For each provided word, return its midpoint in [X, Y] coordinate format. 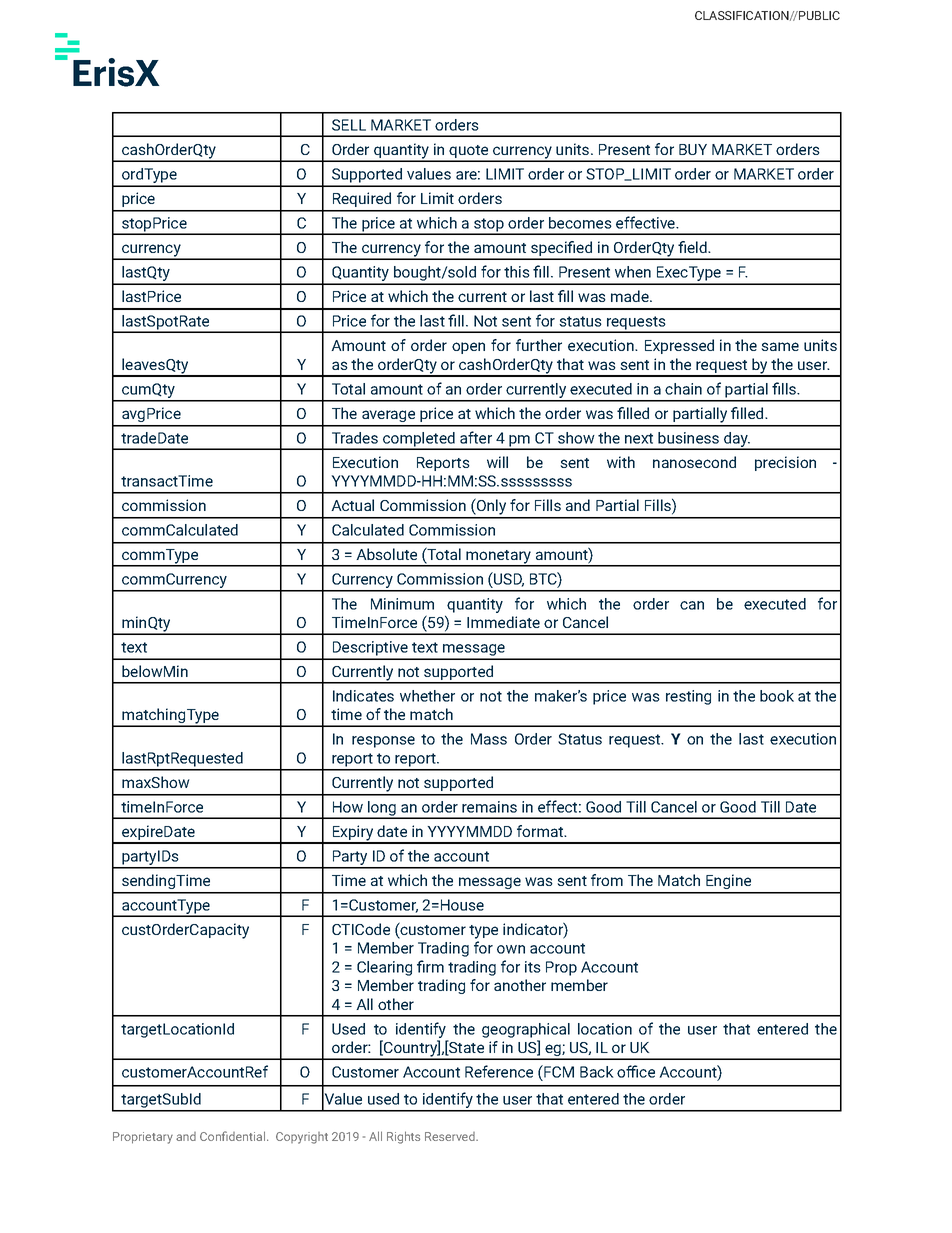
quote [469, 153]
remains [489, 807]
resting [688, 697]
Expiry [352, 834]
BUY [693, 149]
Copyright [302, 1138]
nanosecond [694, 462]
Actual [352, 505]
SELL [349, 125]
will [497, 462]
